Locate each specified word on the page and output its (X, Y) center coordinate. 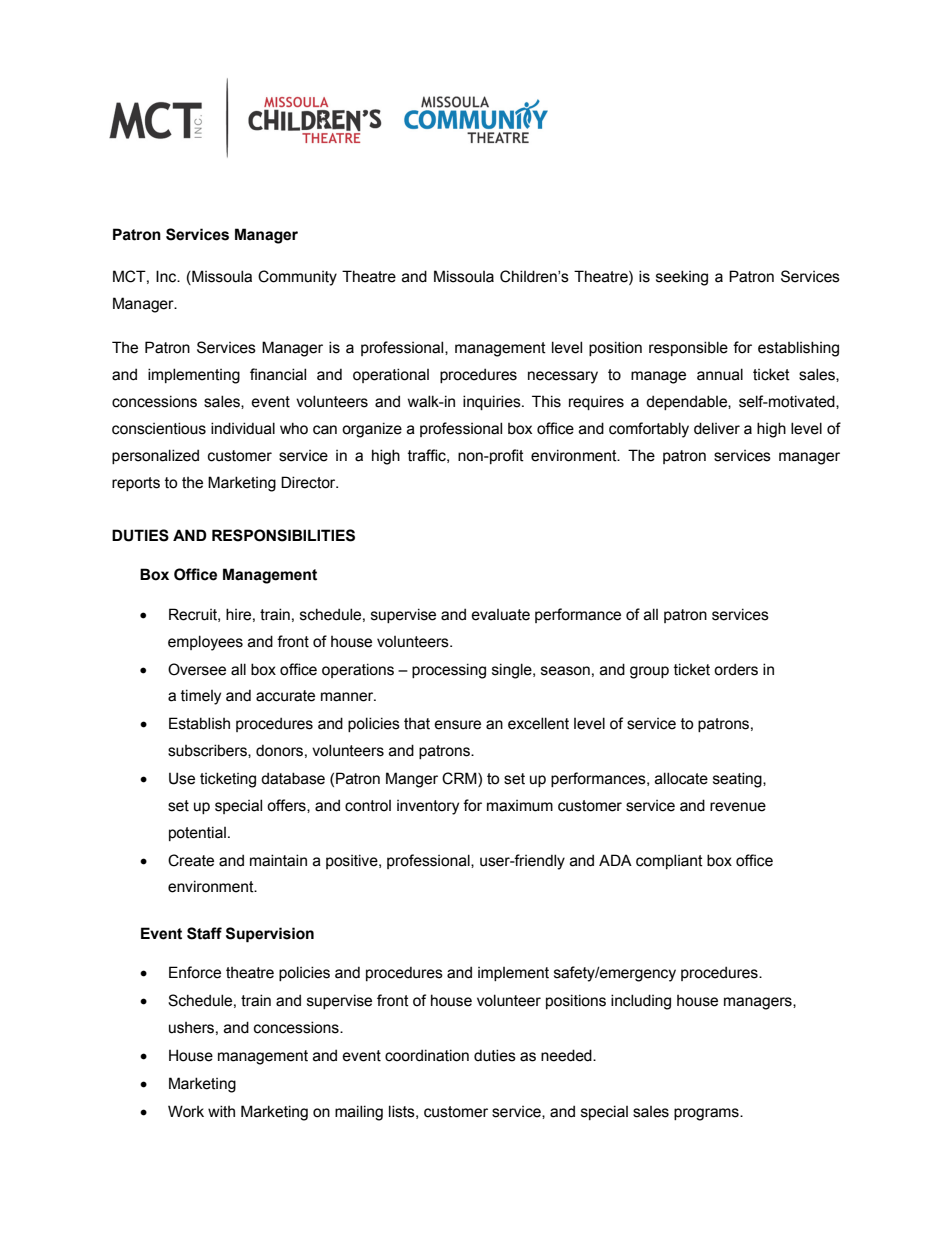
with (221, 1111)
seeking (682, 278)
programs (707, 1114)
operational (391, 375)
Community (297, 278)
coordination (427, 1055)
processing (449, 671)
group (649, 672)
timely (201, 697)
